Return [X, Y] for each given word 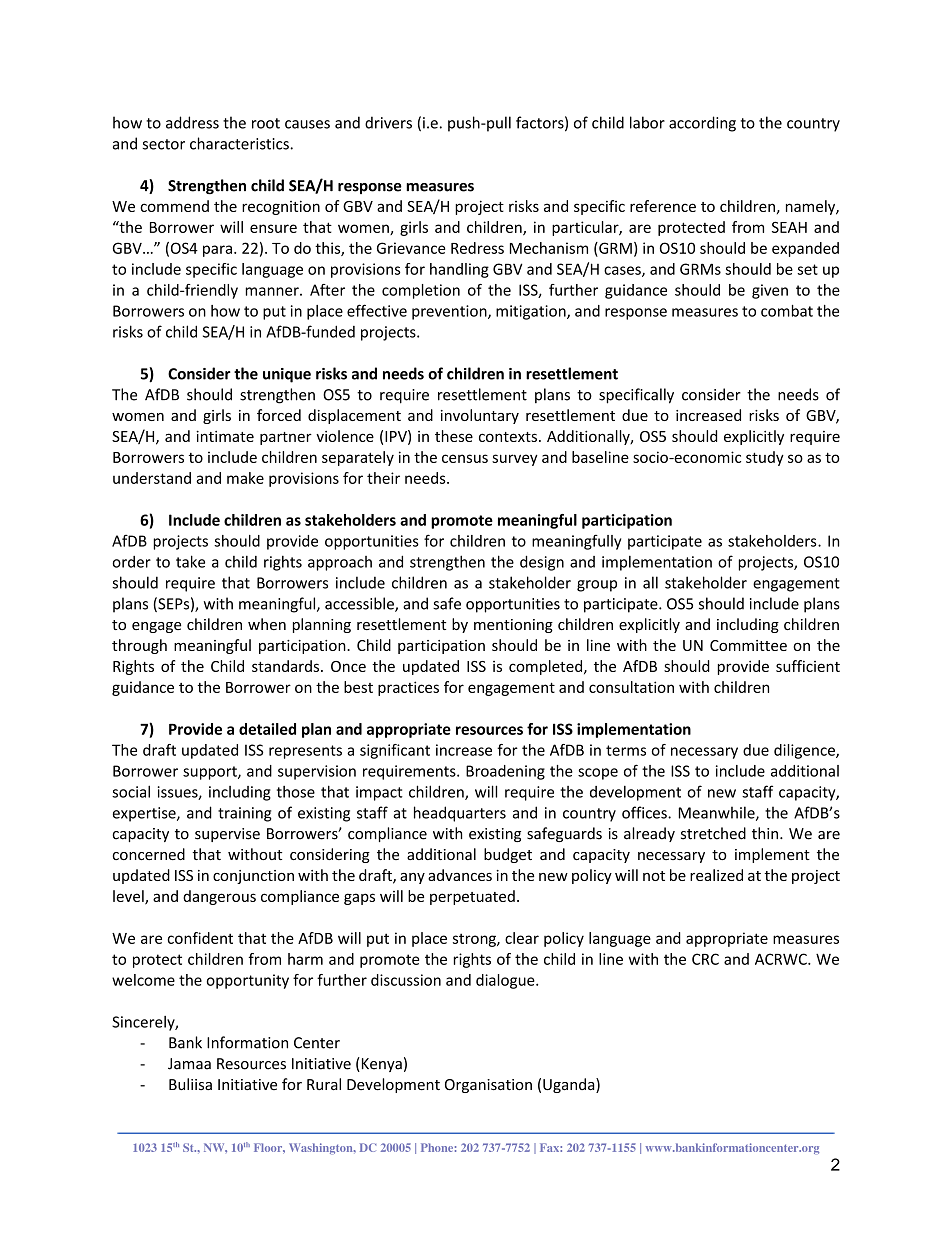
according [702, 124]
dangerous [219, 897]
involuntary [480, 416]
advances [460, 875]
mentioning [513, 626]
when [267, 624]
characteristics [240, 143]
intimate [225, 436]
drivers [388, 122]
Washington [322, 1148]
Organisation [488, 1086]
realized [716, 875]
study [765, 458]
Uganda [570, 1085]
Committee [748, 645]
